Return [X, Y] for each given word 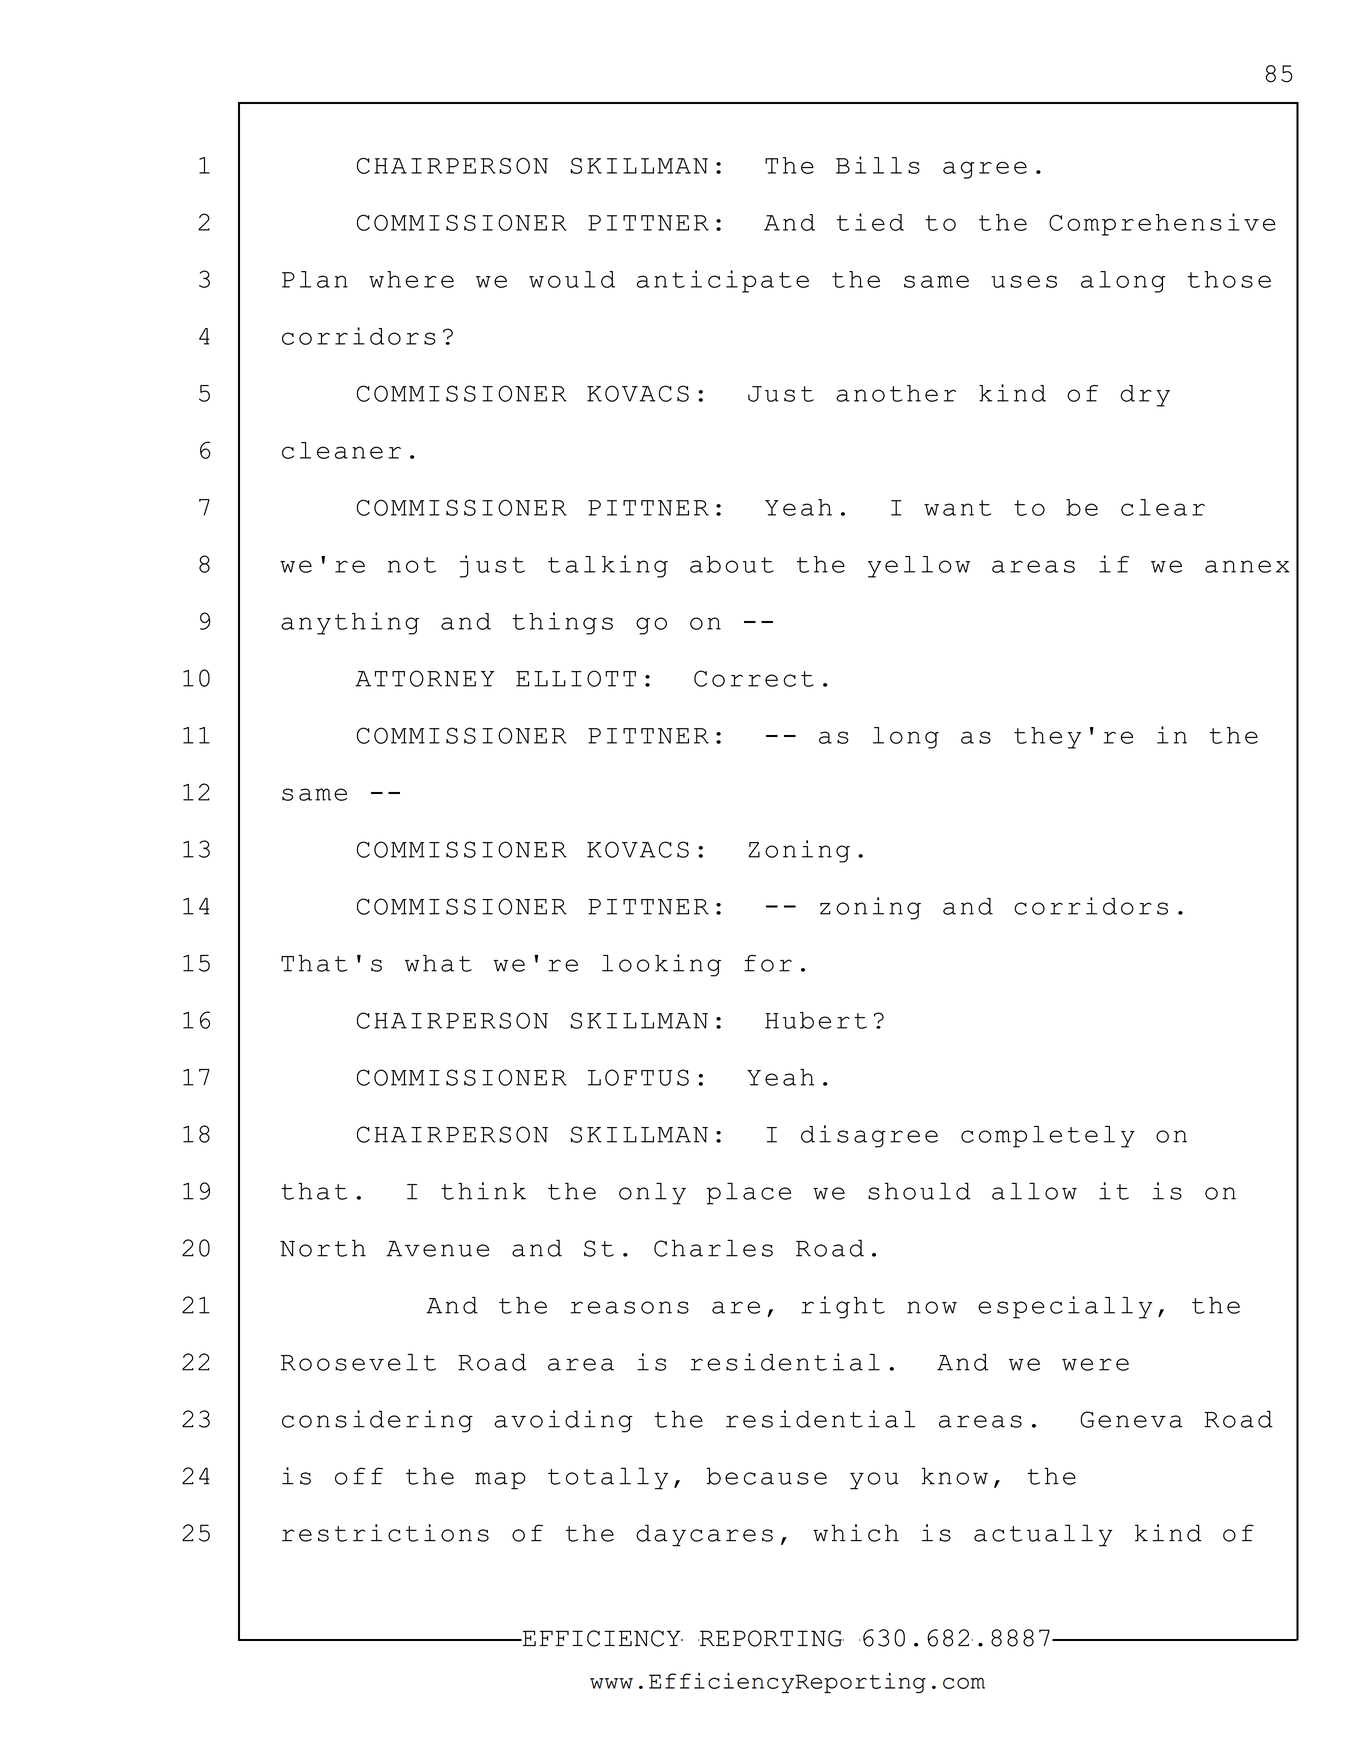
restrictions [385, 1533]
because [767, 1476]
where [411, 279]
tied [870, 222]
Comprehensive [1162, 224]
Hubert [816, 1020]
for [768, 963]
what [438, 963]
